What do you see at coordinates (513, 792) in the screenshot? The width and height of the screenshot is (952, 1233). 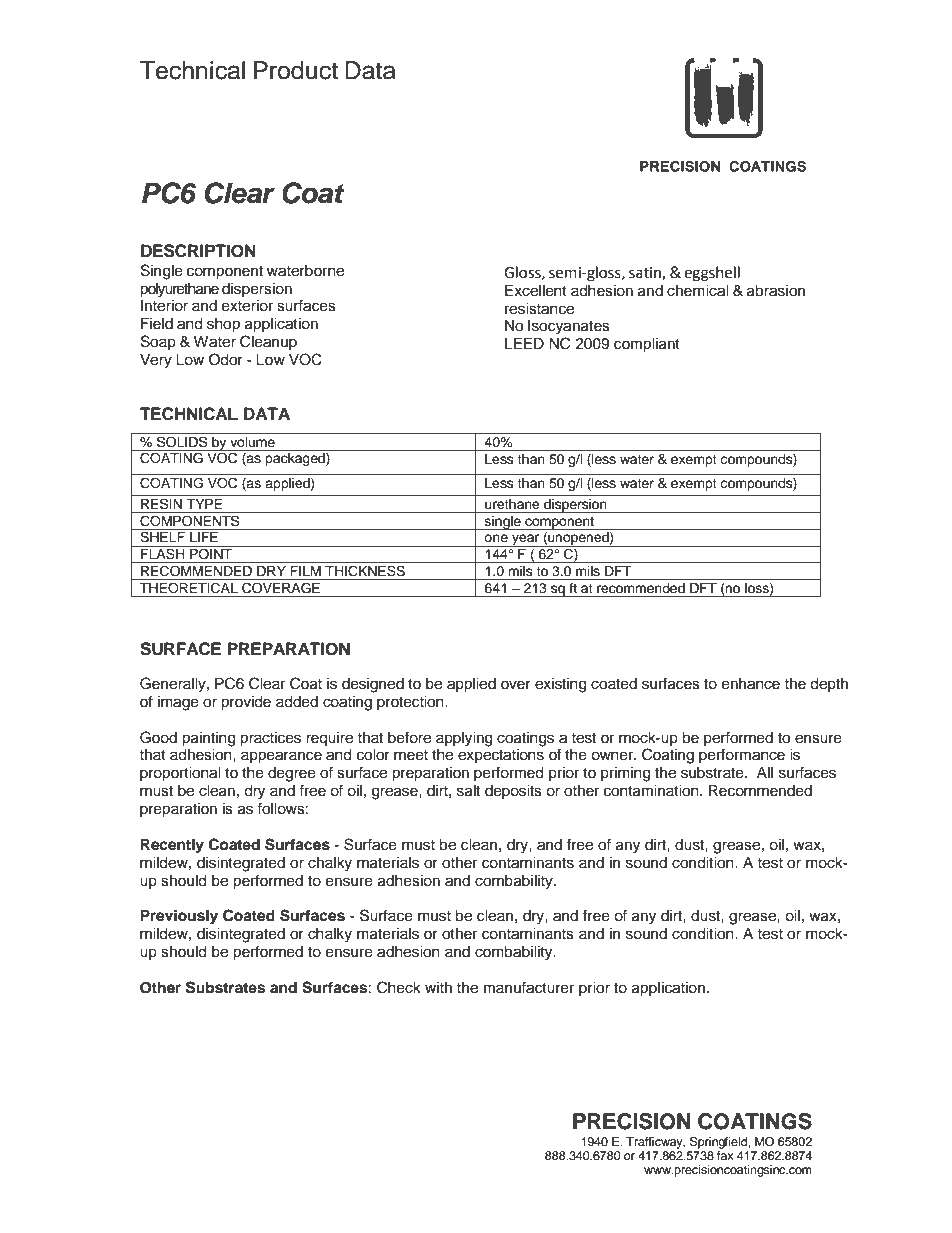 I see `deposits` at bounding box center [513, 792].
